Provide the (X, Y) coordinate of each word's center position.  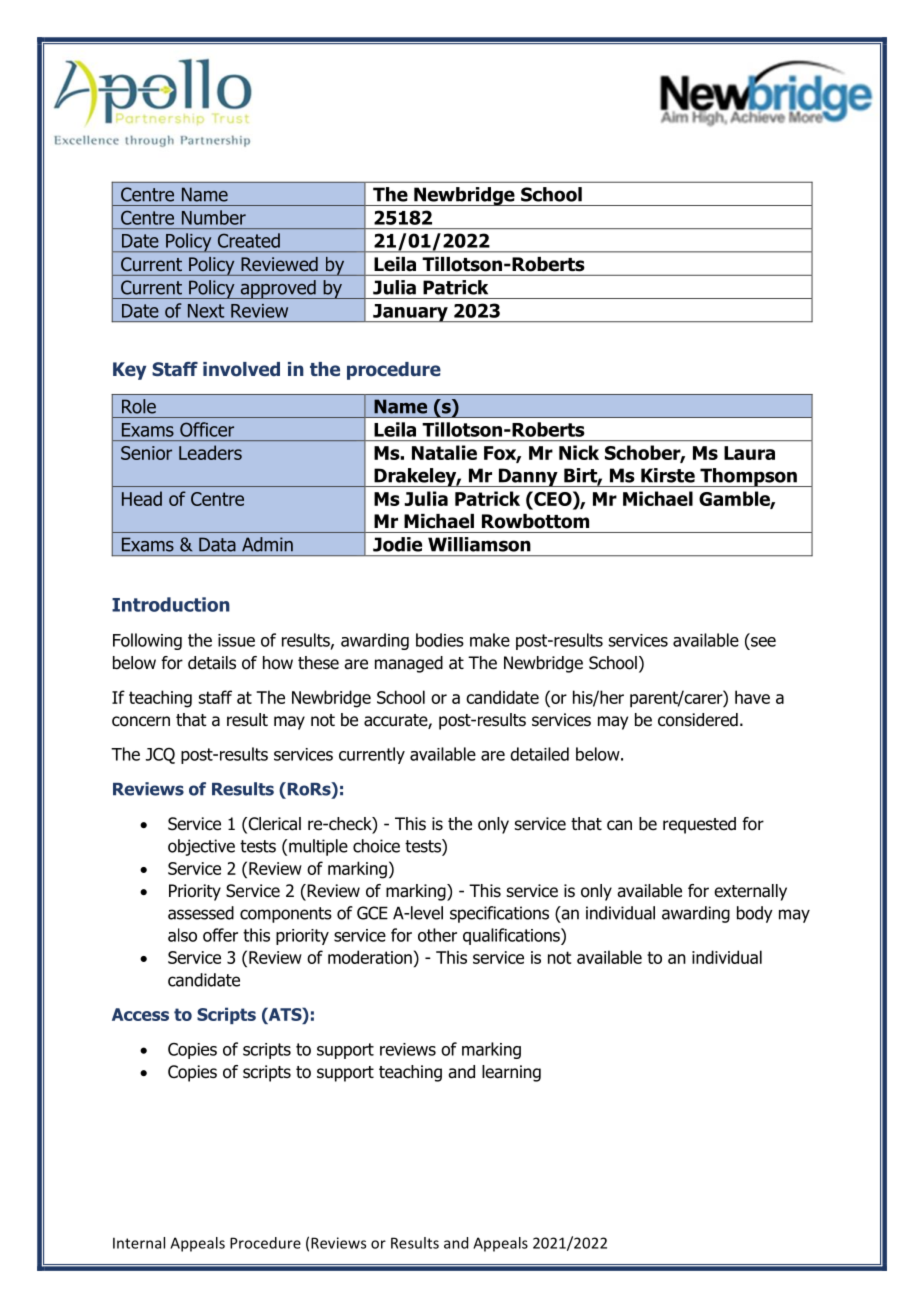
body (755, 914)
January (410, 313)
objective (201, 847)
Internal (139, 1243)
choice (376, 846)
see (763, 642)
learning (511, 1073)
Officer (207, 429)
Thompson (748, 477)
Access (140, 1014)
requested (699, 825)
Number (214, 217)
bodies (440, 640)
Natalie (444, 452)
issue (236, 640)
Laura (749, 453)
